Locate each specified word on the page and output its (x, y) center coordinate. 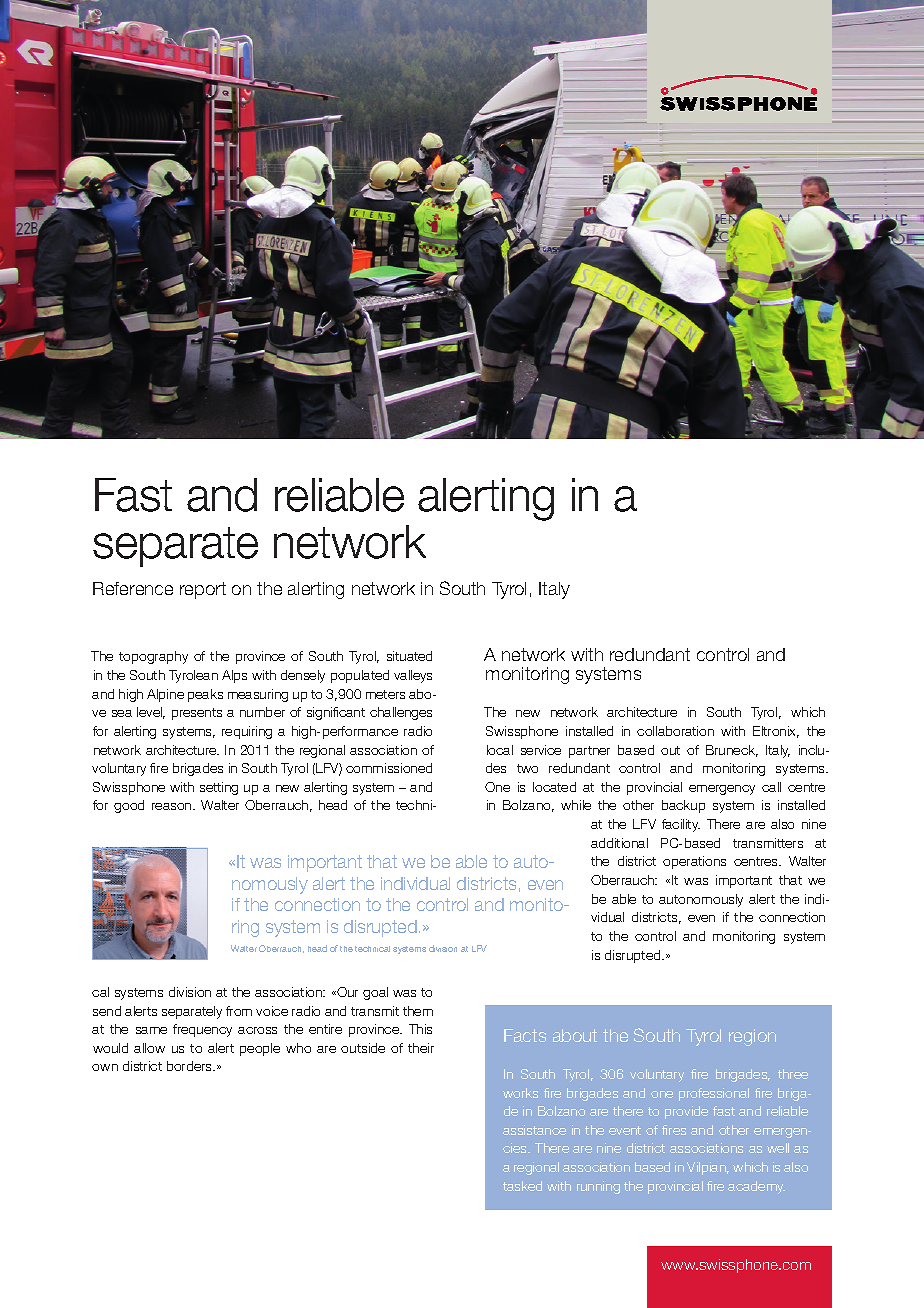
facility (681, 825)
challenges (401, 713)
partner (589, 752)
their (421, 1048)
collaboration (675, 731)
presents (197, 714)
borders (190, 1066)
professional (714, 1094)
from (239, 1011)
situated (409, 656)
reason (173, 806)
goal (375, 993)
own (105, 1067)
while (576, 805)
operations (694, 862)
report (203, 590)
